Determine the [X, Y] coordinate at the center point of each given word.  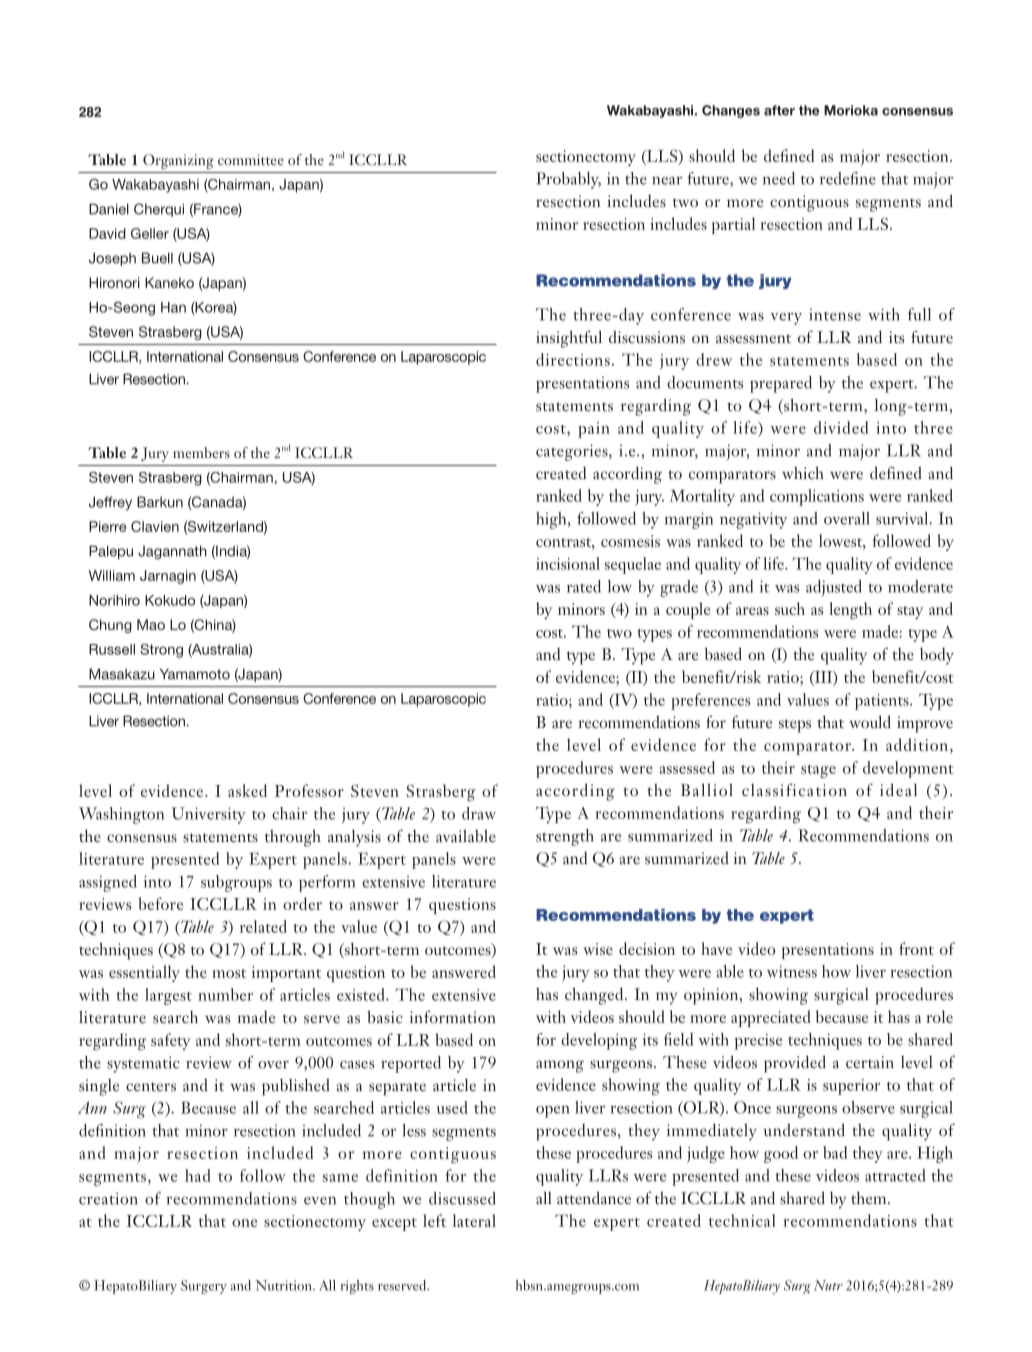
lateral [474, 1220]
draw [479, 813]
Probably [568, 180]
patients [883, 702]
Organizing [178, 161]
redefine [848, 178]
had [197, 1175]
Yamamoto [195, 674]
